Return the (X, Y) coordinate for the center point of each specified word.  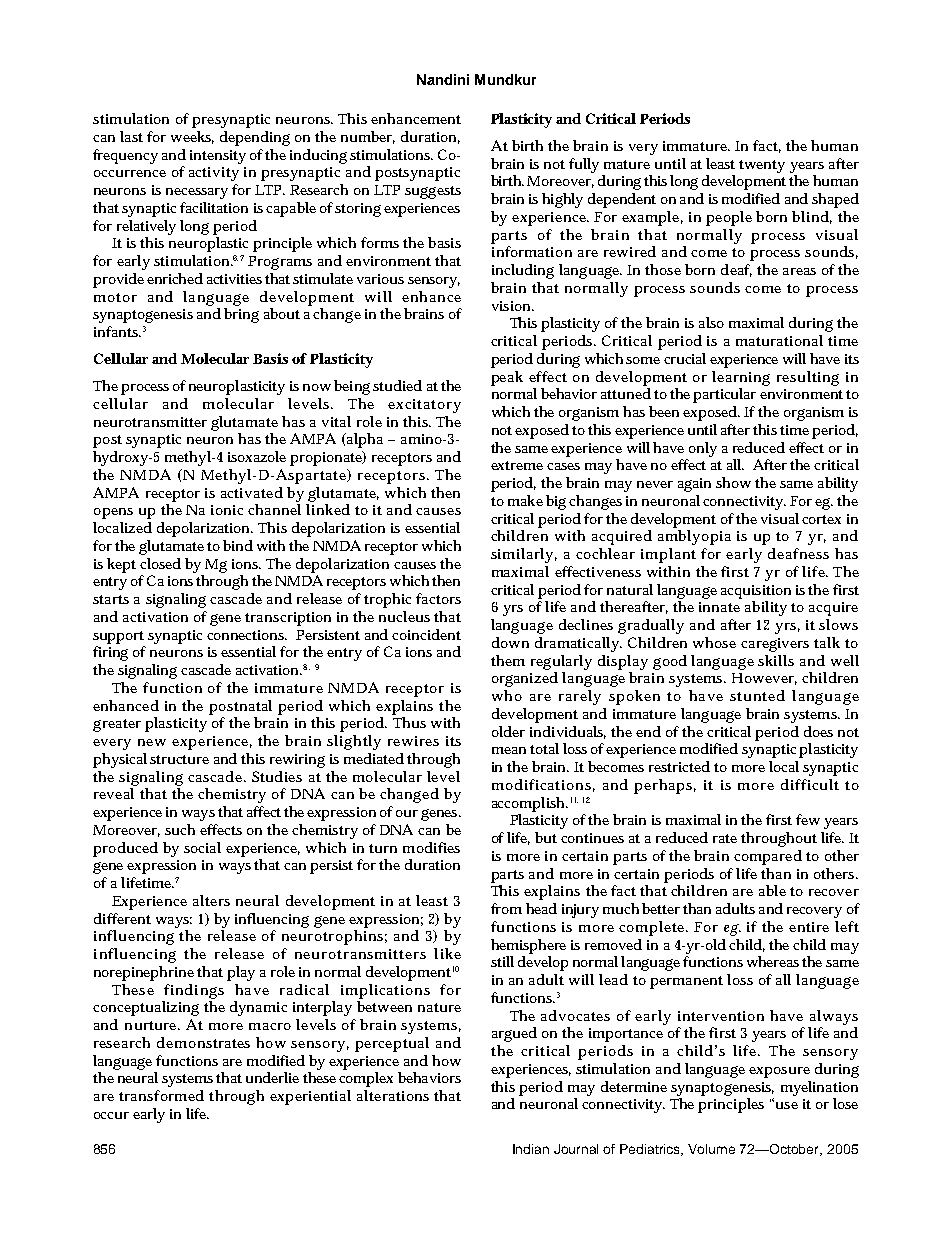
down (510, 642)
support (118, 637)
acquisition (756, 592)
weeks (192, 137)
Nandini (443, 79)
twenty (762, 166)
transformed (161, 1095)
